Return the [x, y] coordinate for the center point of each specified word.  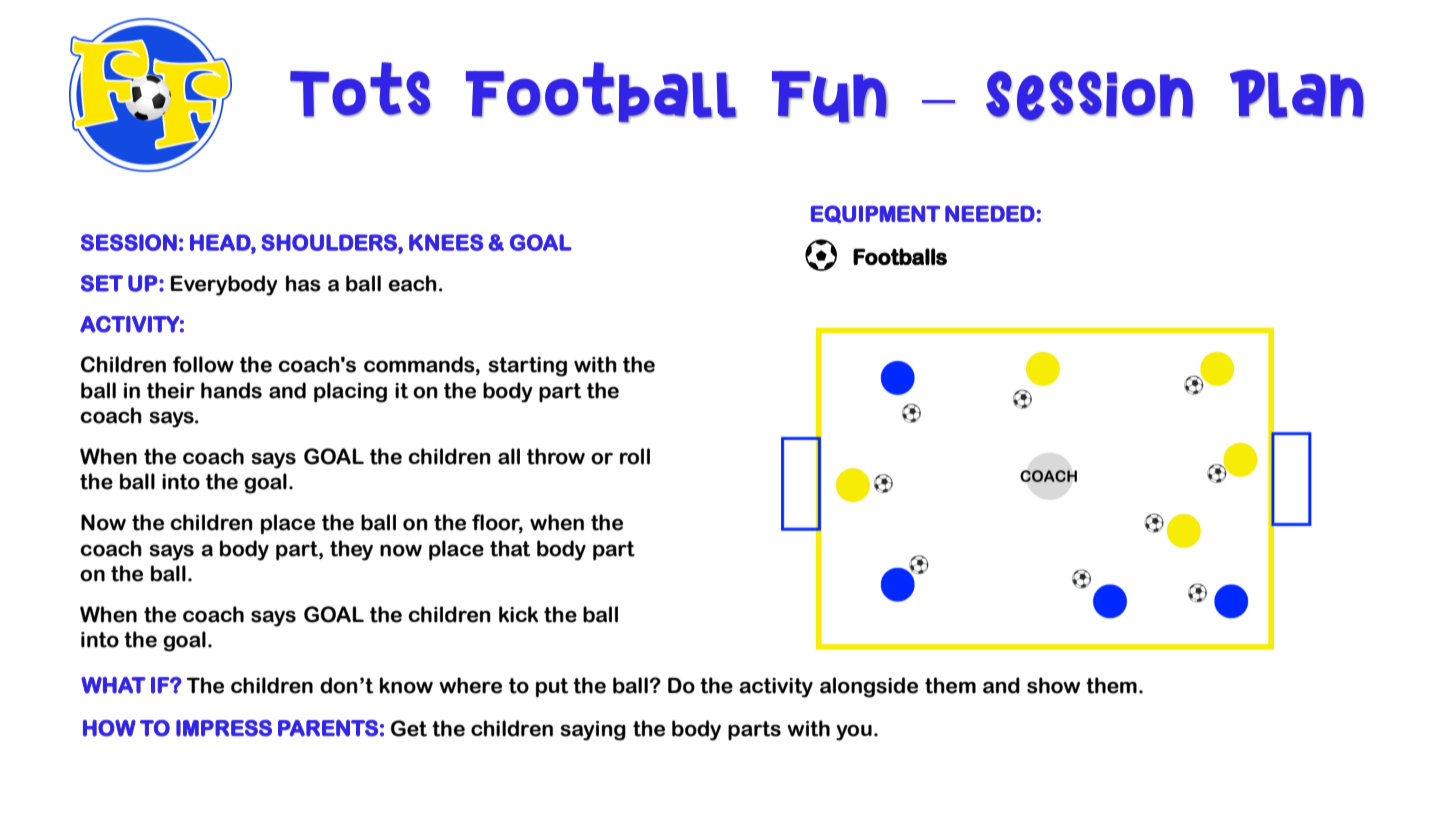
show [1053, 685]
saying [593, 731]
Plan [1297, 94]
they [351, 550]
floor [497, 523]
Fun [830, 97]
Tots [360, 90]
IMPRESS [224, 728]
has [303, 283]
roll [635, 456]
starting [527, 367]
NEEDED [990, 213]
